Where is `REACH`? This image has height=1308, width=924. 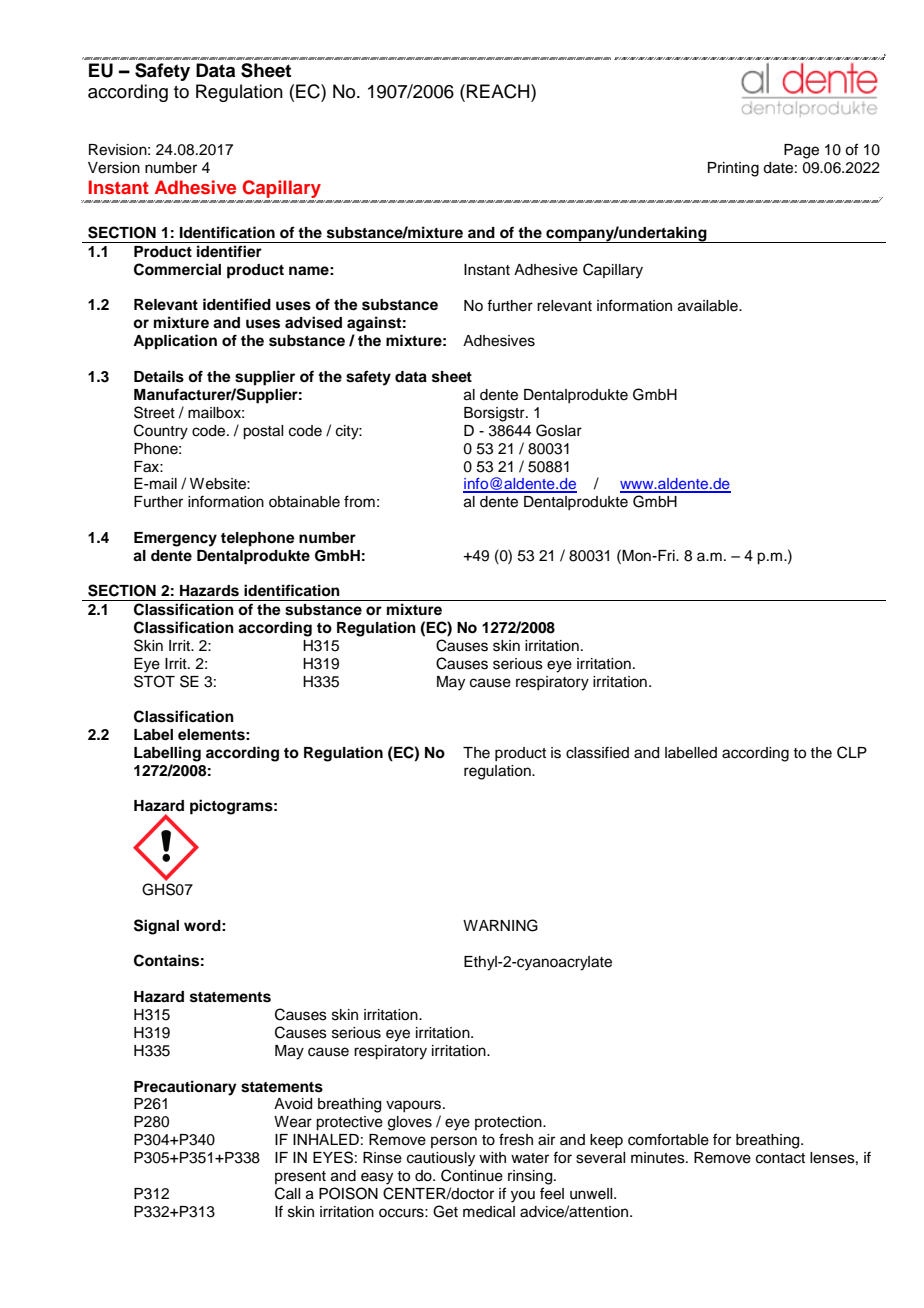
REACH is located at coordinates (499, 91).
